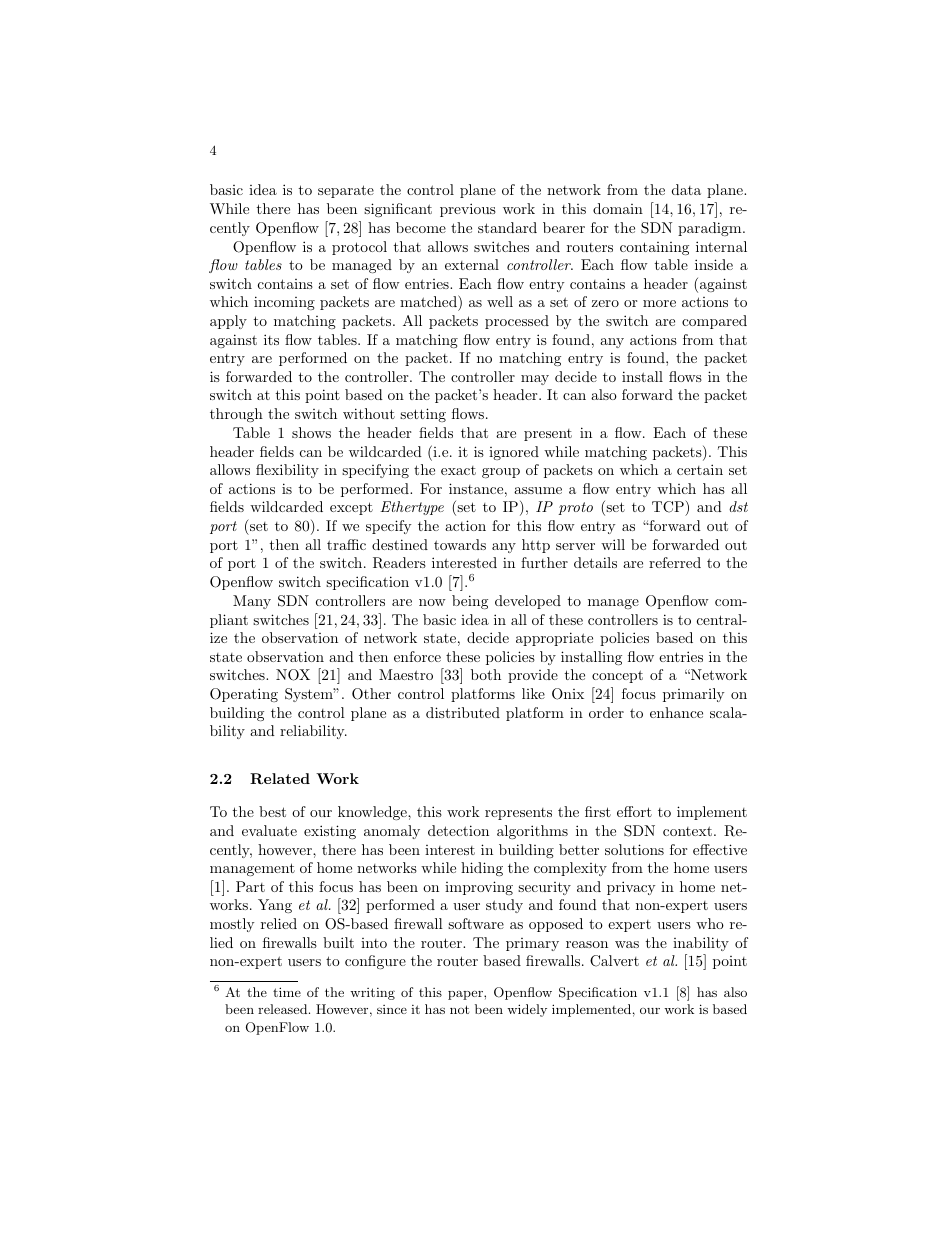  Describe the element at coordinates (687, 831) in the screenshot. I see `context` at that location.
